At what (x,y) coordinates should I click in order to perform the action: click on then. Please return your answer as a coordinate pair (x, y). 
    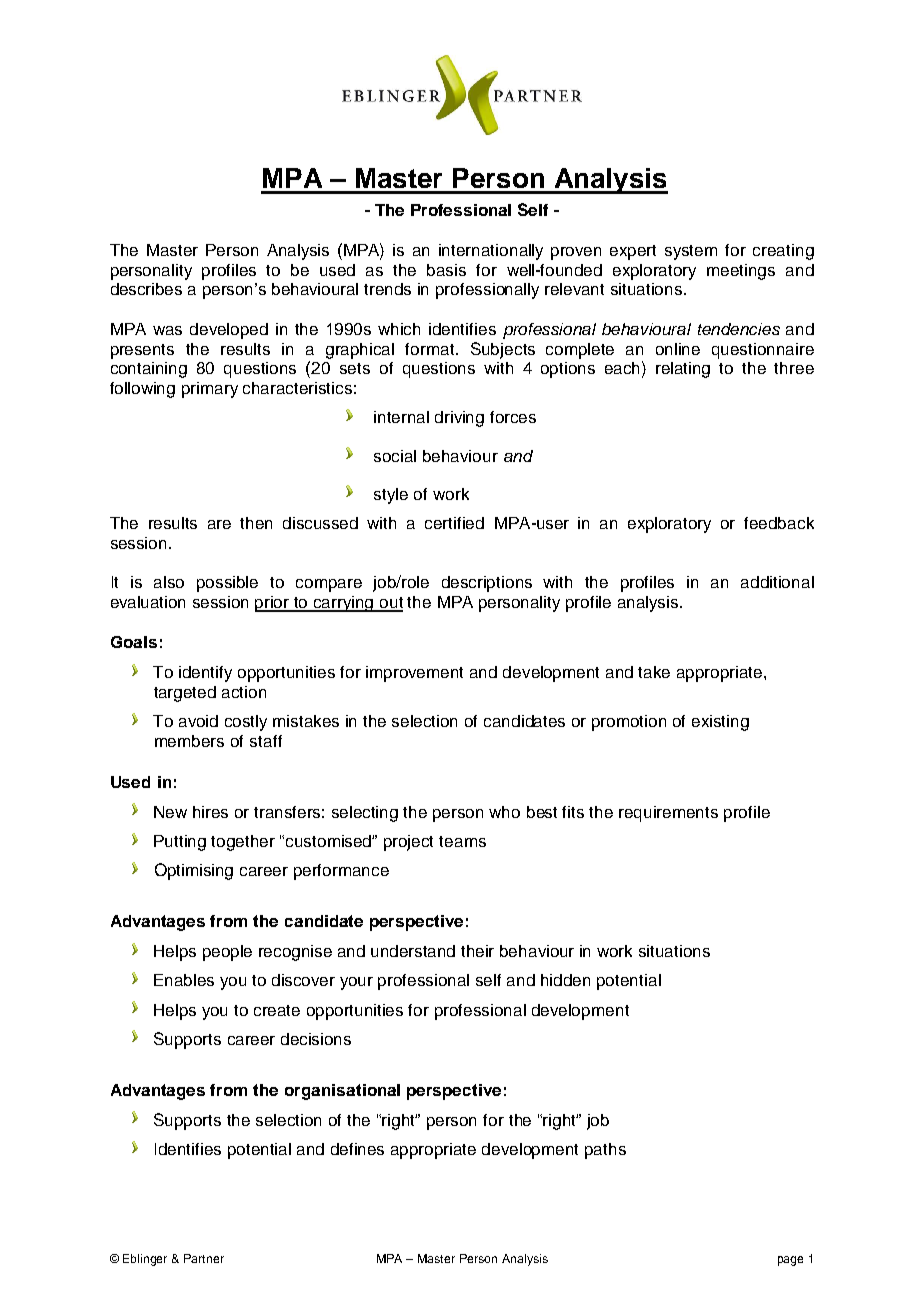
    Looking at the image, I should click on (256, 523).
